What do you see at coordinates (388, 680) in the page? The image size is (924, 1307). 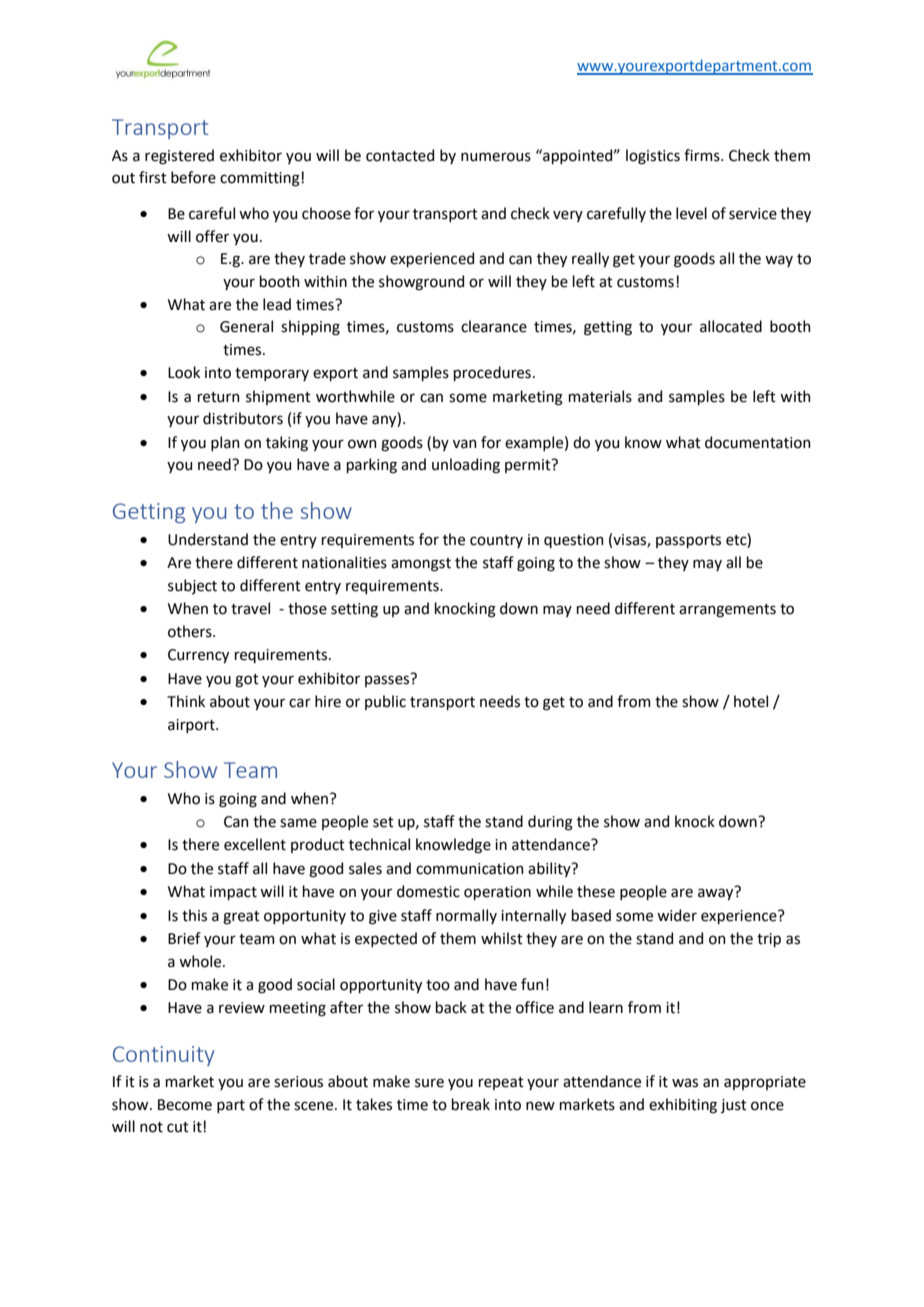 I see `passes` at bounding box center [388, 680].
